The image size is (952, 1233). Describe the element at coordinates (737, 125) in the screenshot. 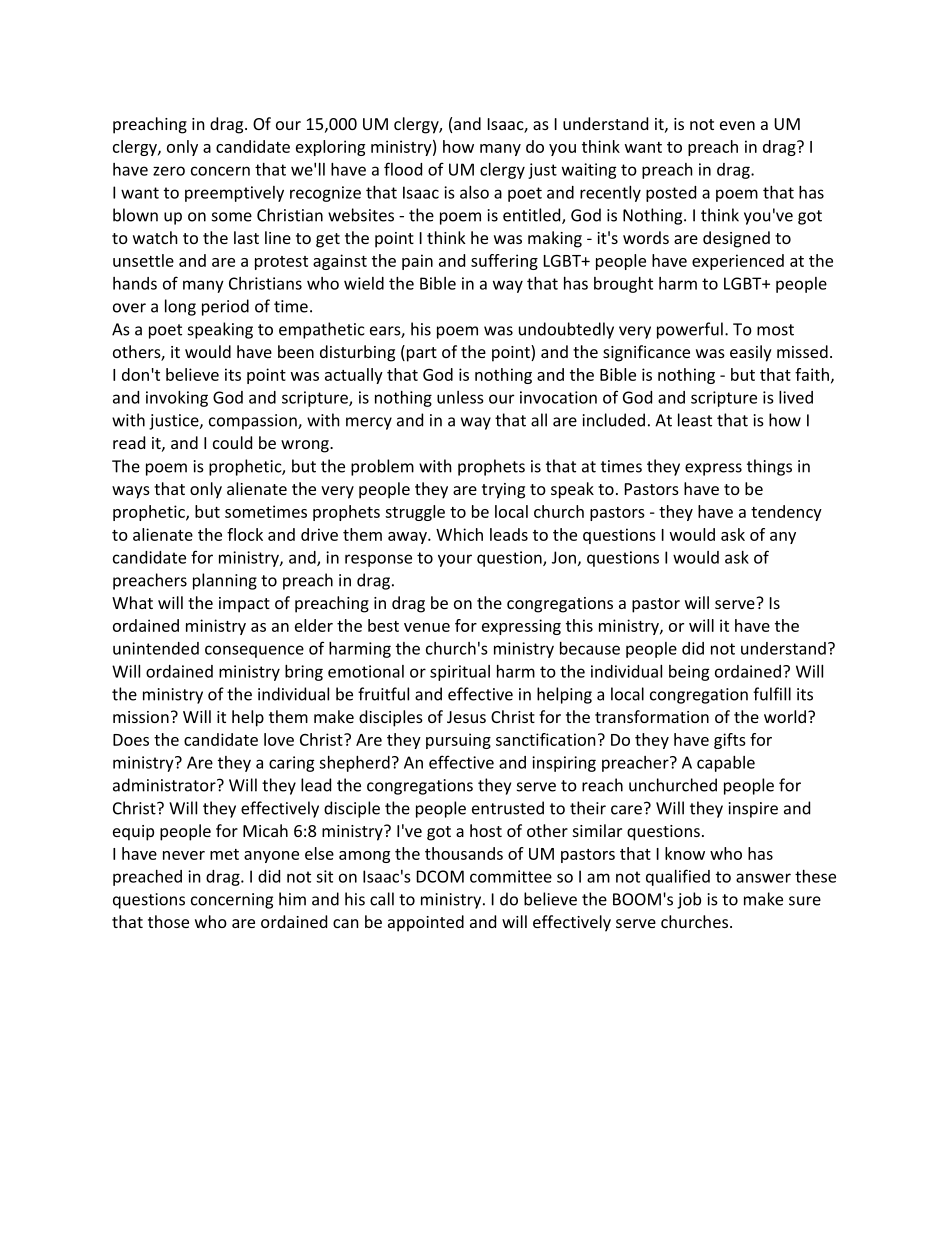

I see `even` at that location.
